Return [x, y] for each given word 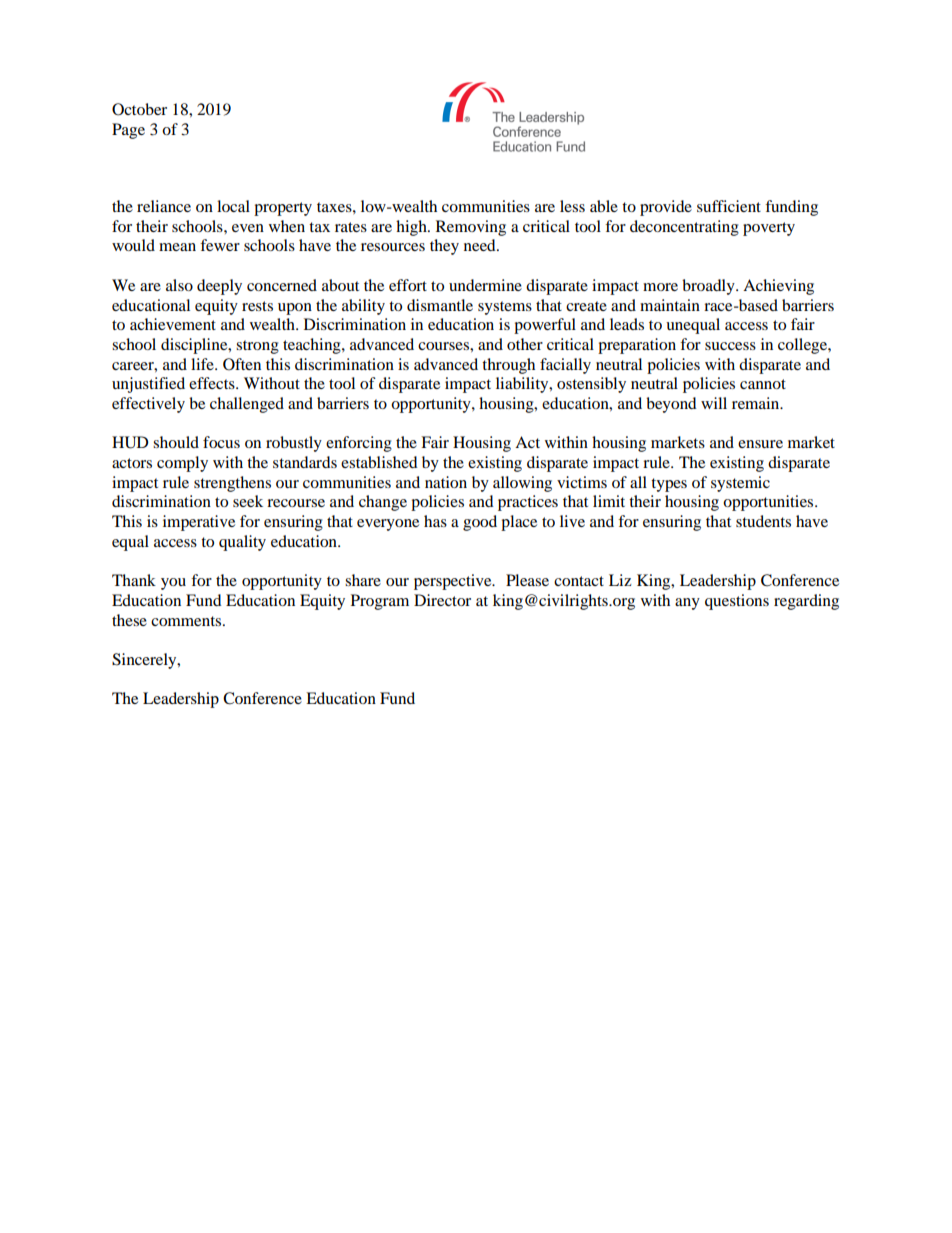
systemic [740, 484]
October [139, 109]
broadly [709, 287]
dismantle [440, 305]
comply [182, 464]
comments [187, 621]
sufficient [729, 206]
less [572, 206]
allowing [522, 484]
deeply [219, 287]
